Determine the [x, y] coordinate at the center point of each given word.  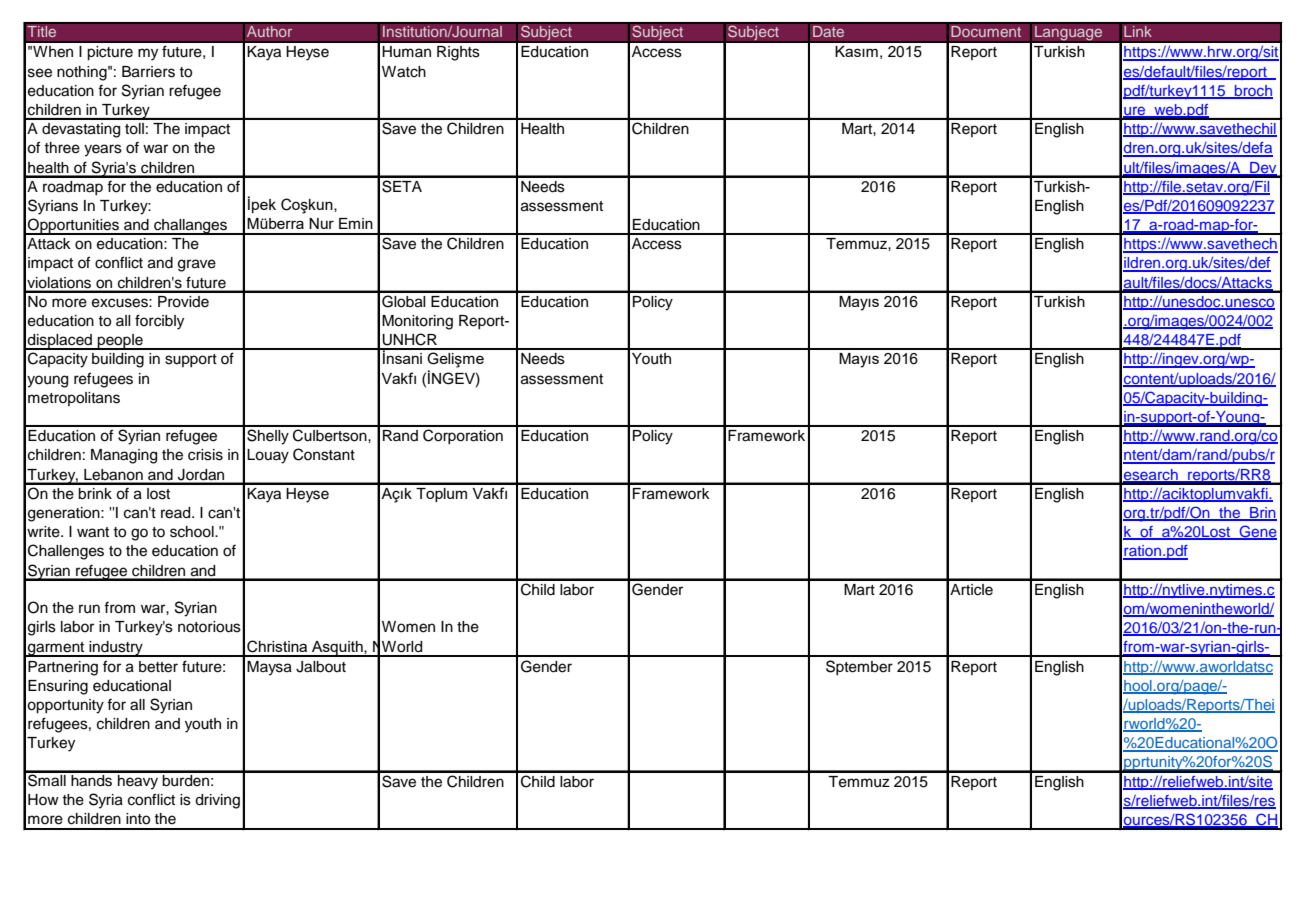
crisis [205, 455]
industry [116, 649]
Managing [124, 456]
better [158, 667]
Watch [404, 72]
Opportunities [73, 226]
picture [110, 53]
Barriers [148, 72]
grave [197, 265]
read [177, 513]
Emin [356, 223]
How [43, 799]
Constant [324, 454]
